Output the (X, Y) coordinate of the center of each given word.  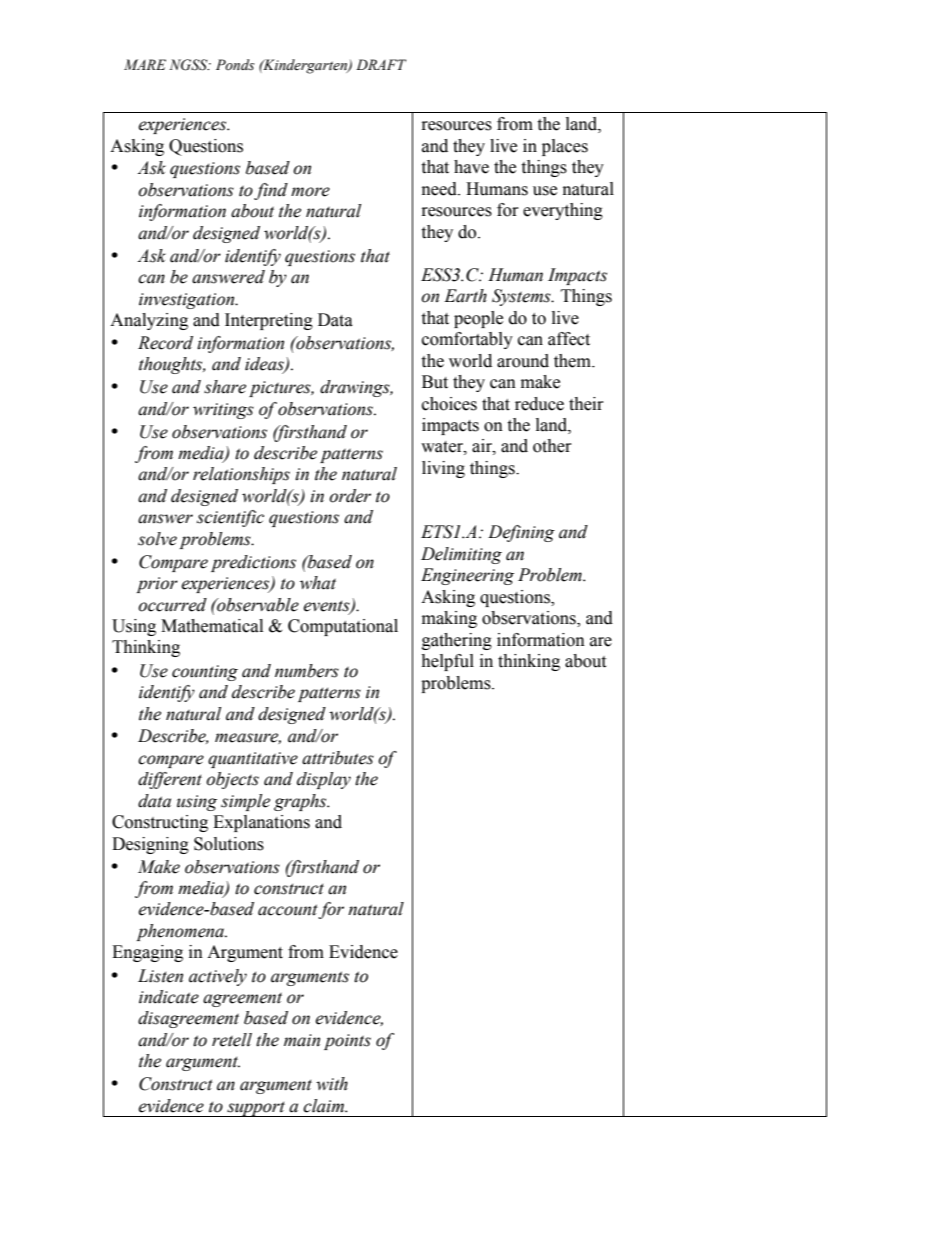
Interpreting (269, 321)
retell (232, 1040)
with (332, 1084)
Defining (521, 533)
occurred (172, 605)
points (347, 1042)
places (565, 147)
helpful (447, 662)
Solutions (229, 844)
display (324, 780)
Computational (343, 627)
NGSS (189, 65)
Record (165, 343)
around (523, 361)
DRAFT (381, 64)
